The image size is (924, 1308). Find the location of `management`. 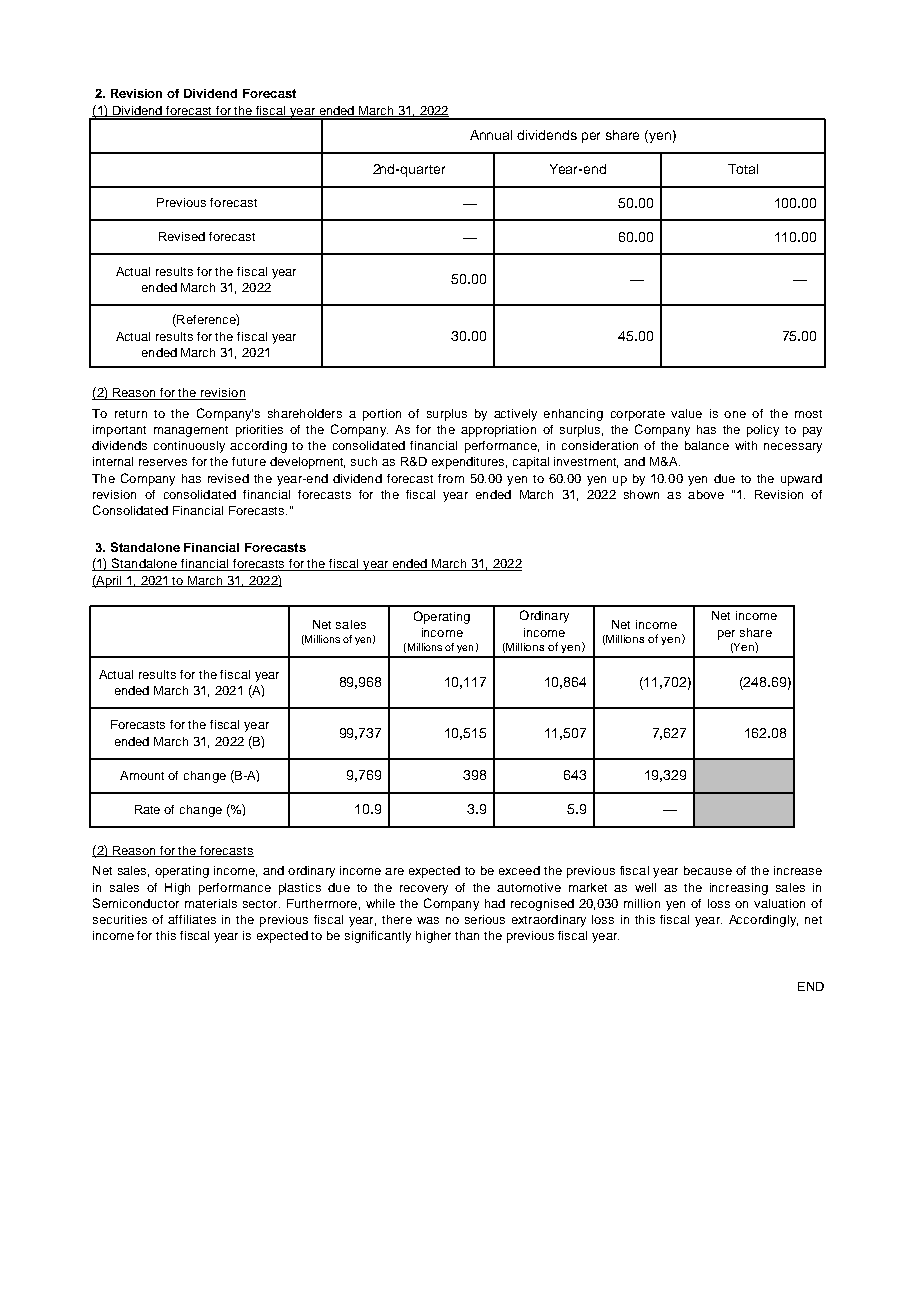

management is located at coordinates (191, 431).
